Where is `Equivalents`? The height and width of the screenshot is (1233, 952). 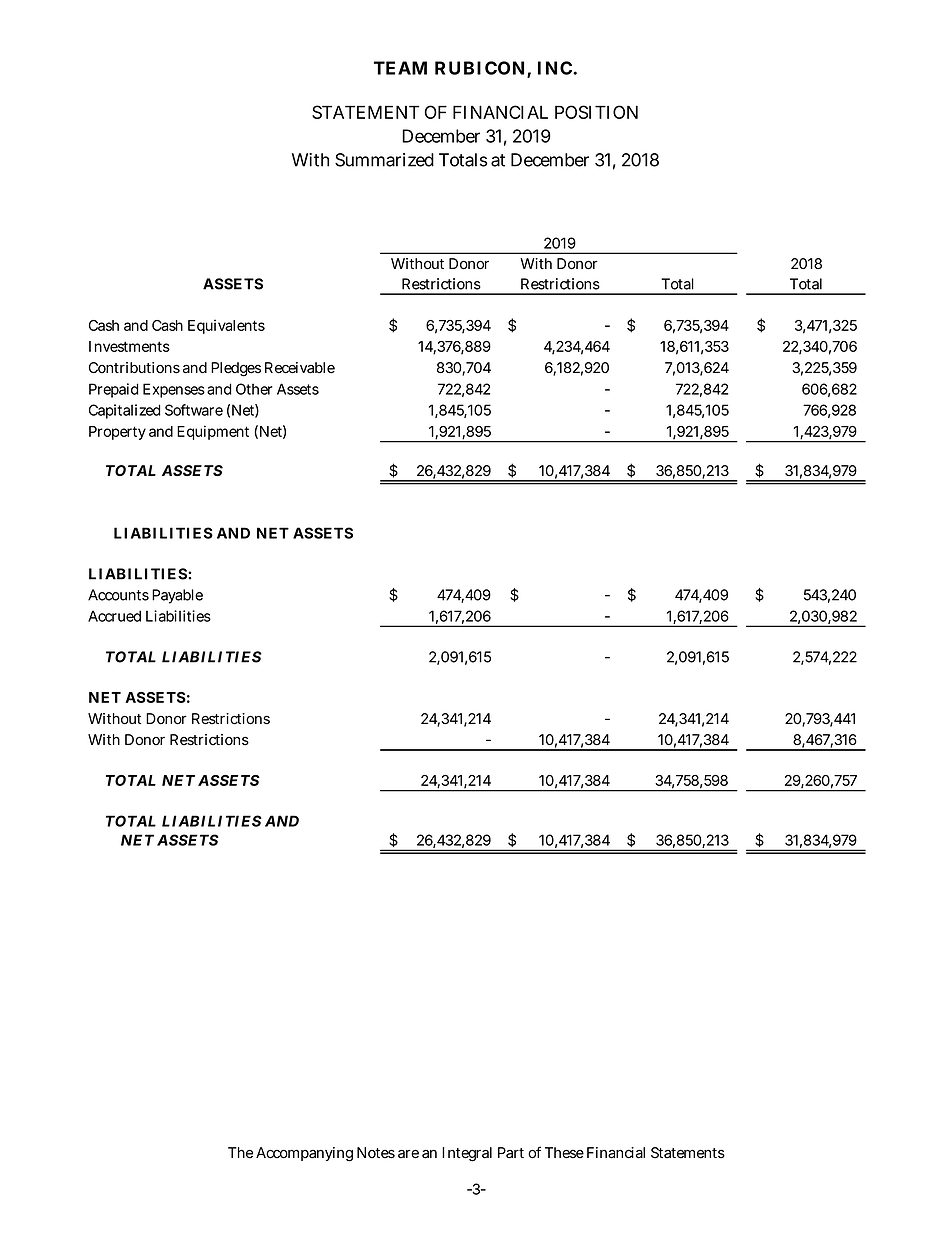 Equivalents is located at coordinates (226, 326).
